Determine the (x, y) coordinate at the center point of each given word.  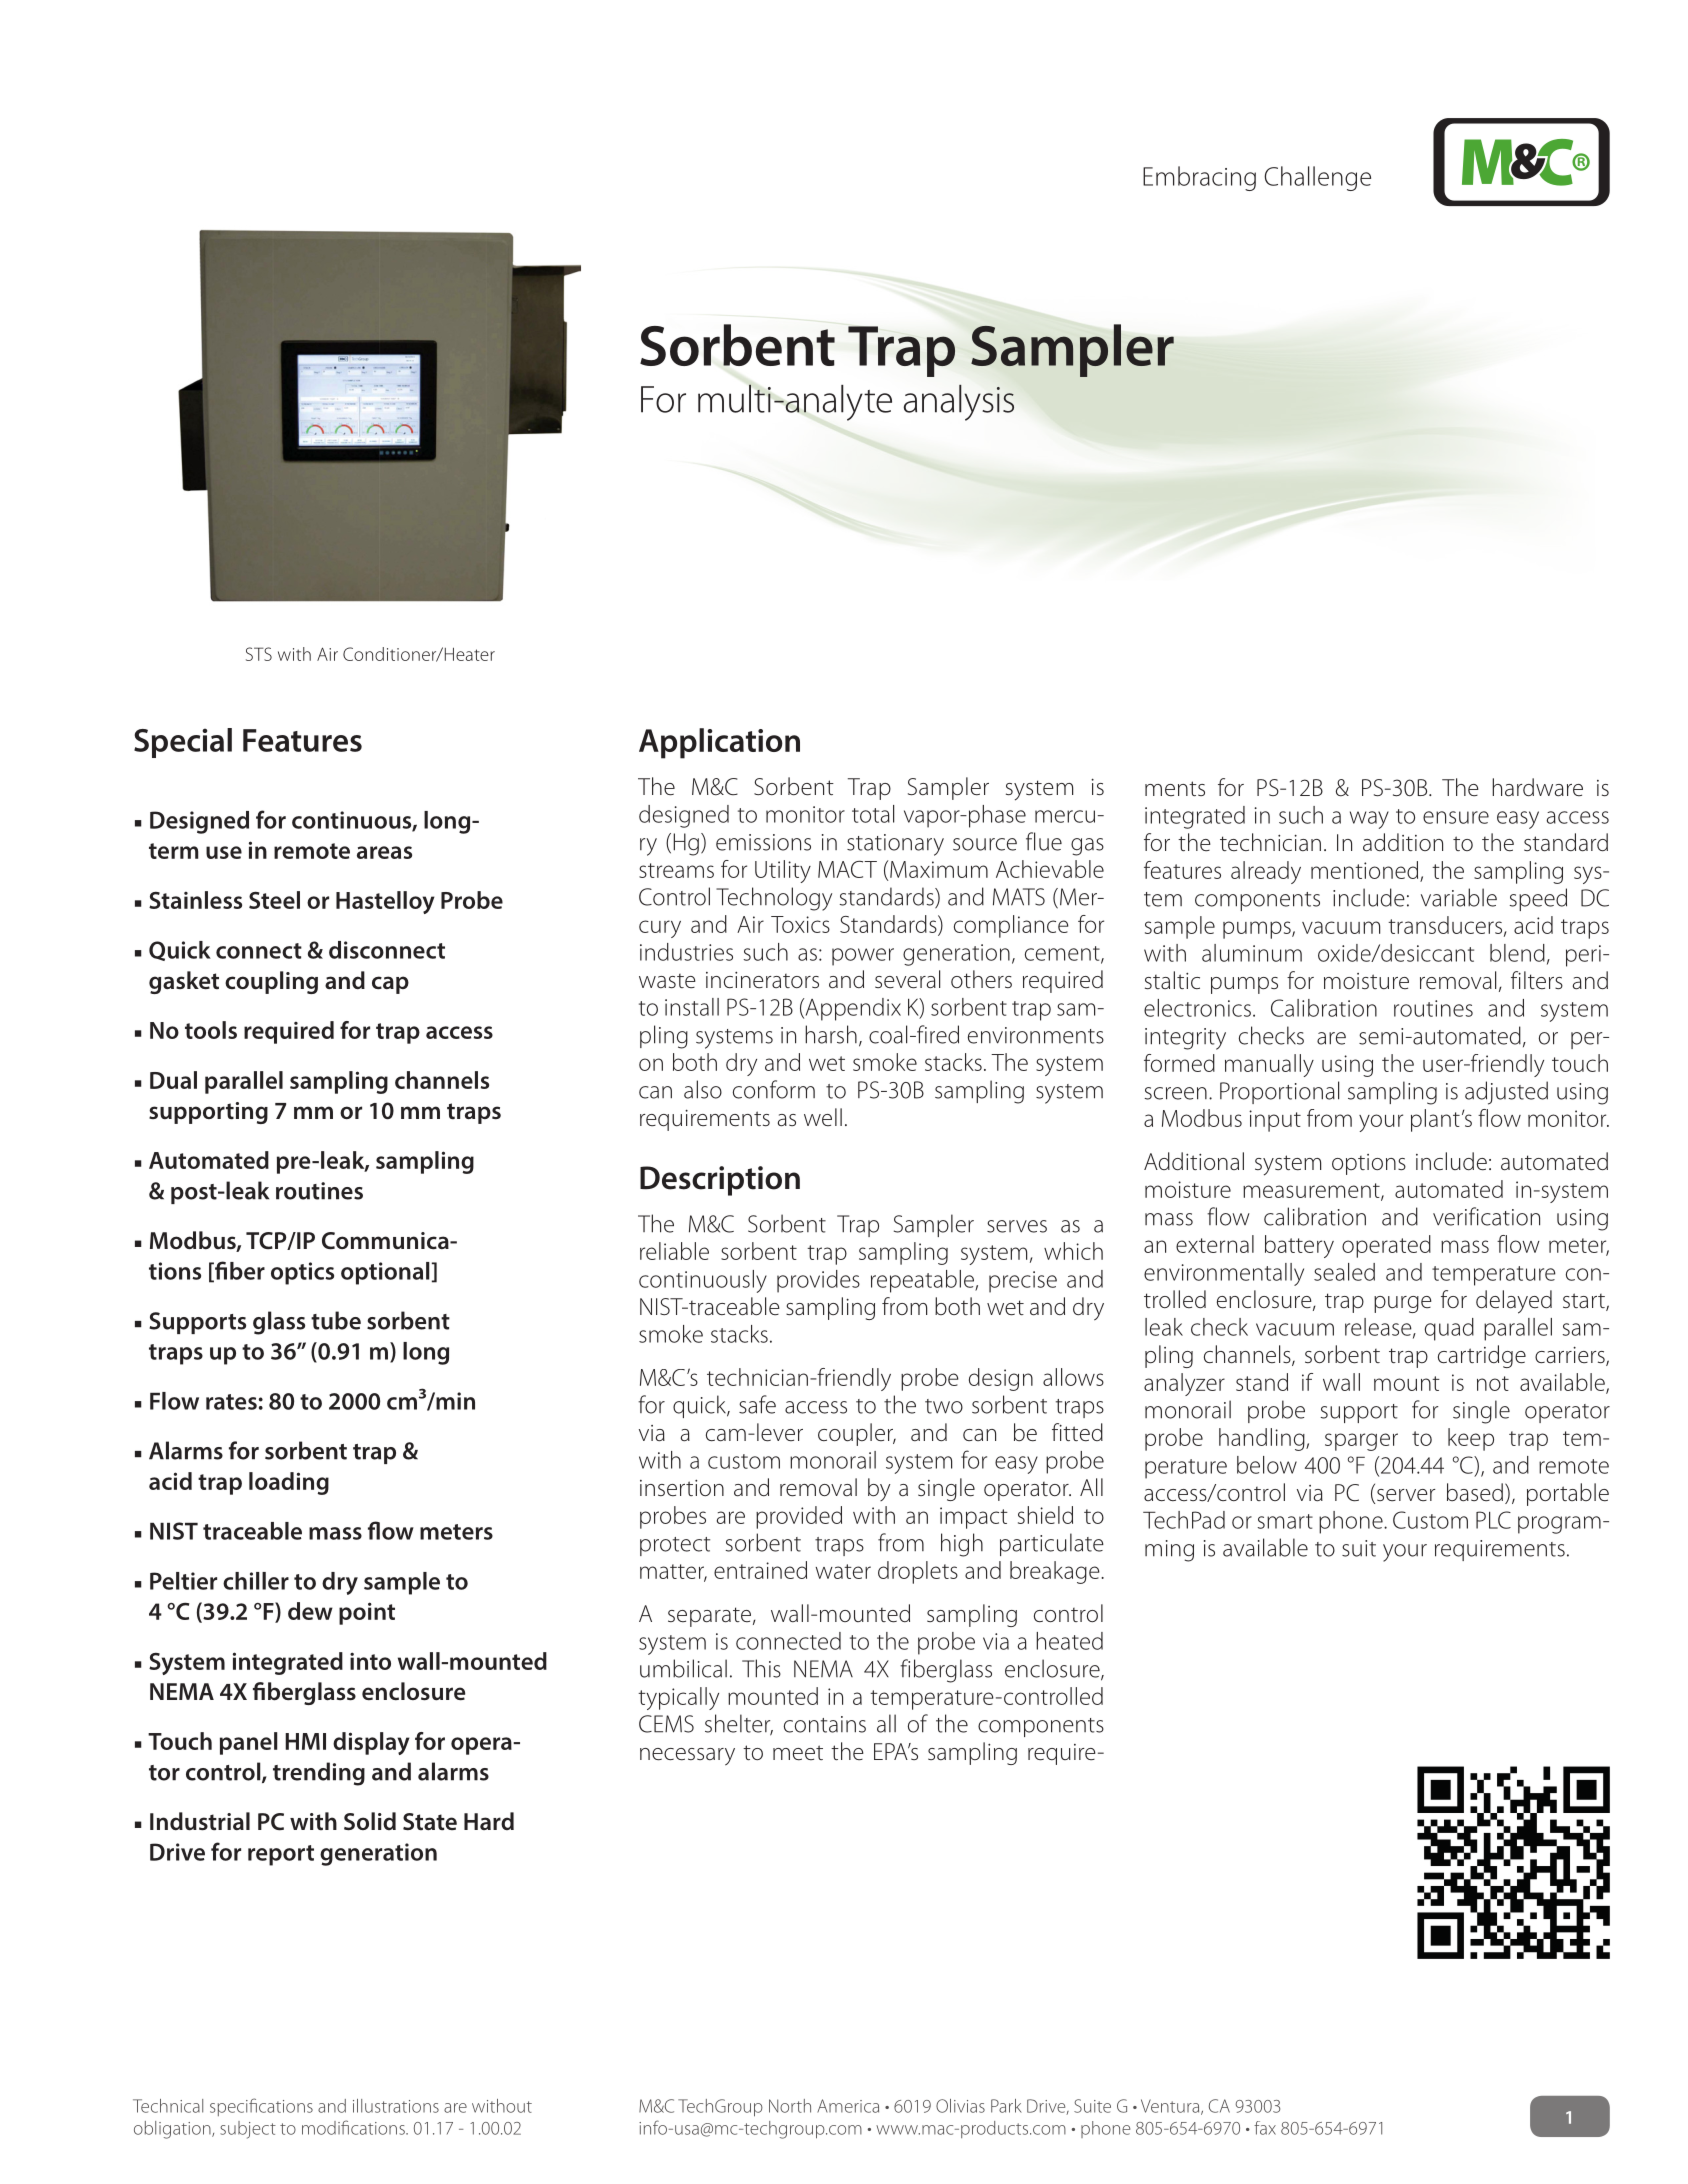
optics (302, 1273)
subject (248, 2130)
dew (310, 1611)
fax (1265, 2128)
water (843, 1571)
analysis (959, 403)
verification (1486, 1216)
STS (259, 654)
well (823, 1117)
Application (719, 743)
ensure (1456, 817)
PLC (1493, 1520)
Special (183, 743)
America (848, 2106)
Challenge (1317, 178)
